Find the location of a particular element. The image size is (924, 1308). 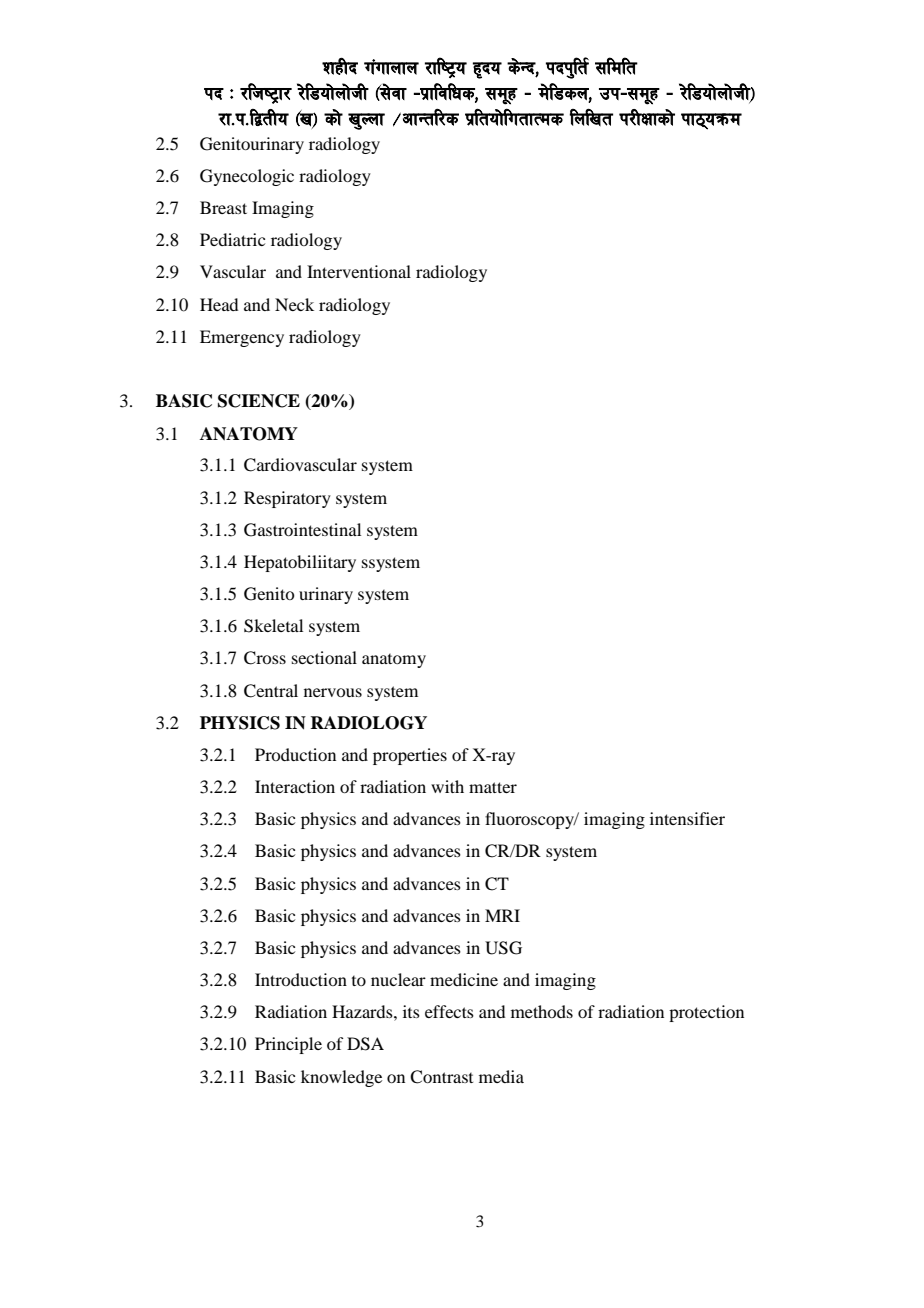

Neck is located at coordinates (294, 304).
